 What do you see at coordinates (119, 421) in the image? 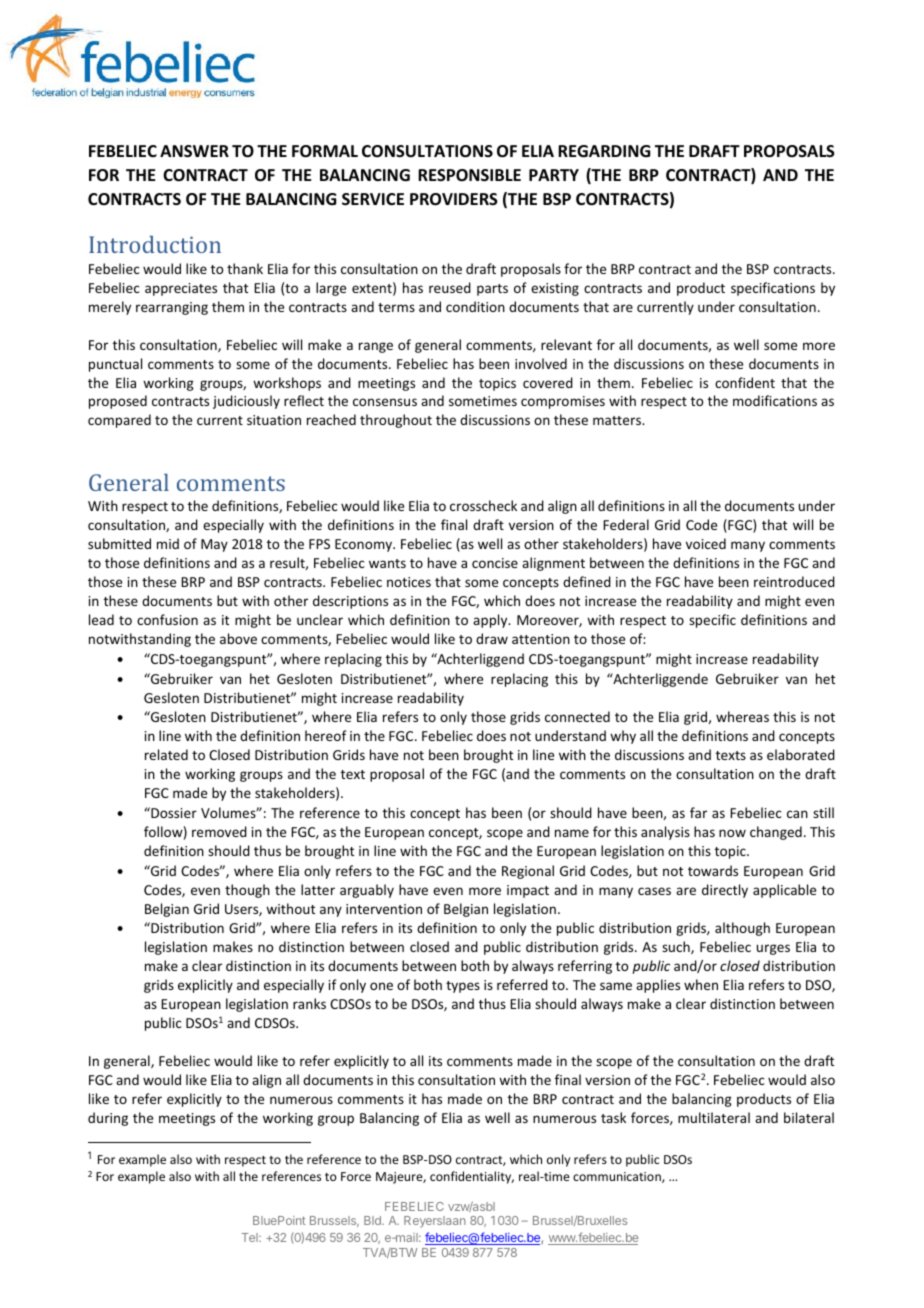
I see `compared` at bounding box center [119, 421].
